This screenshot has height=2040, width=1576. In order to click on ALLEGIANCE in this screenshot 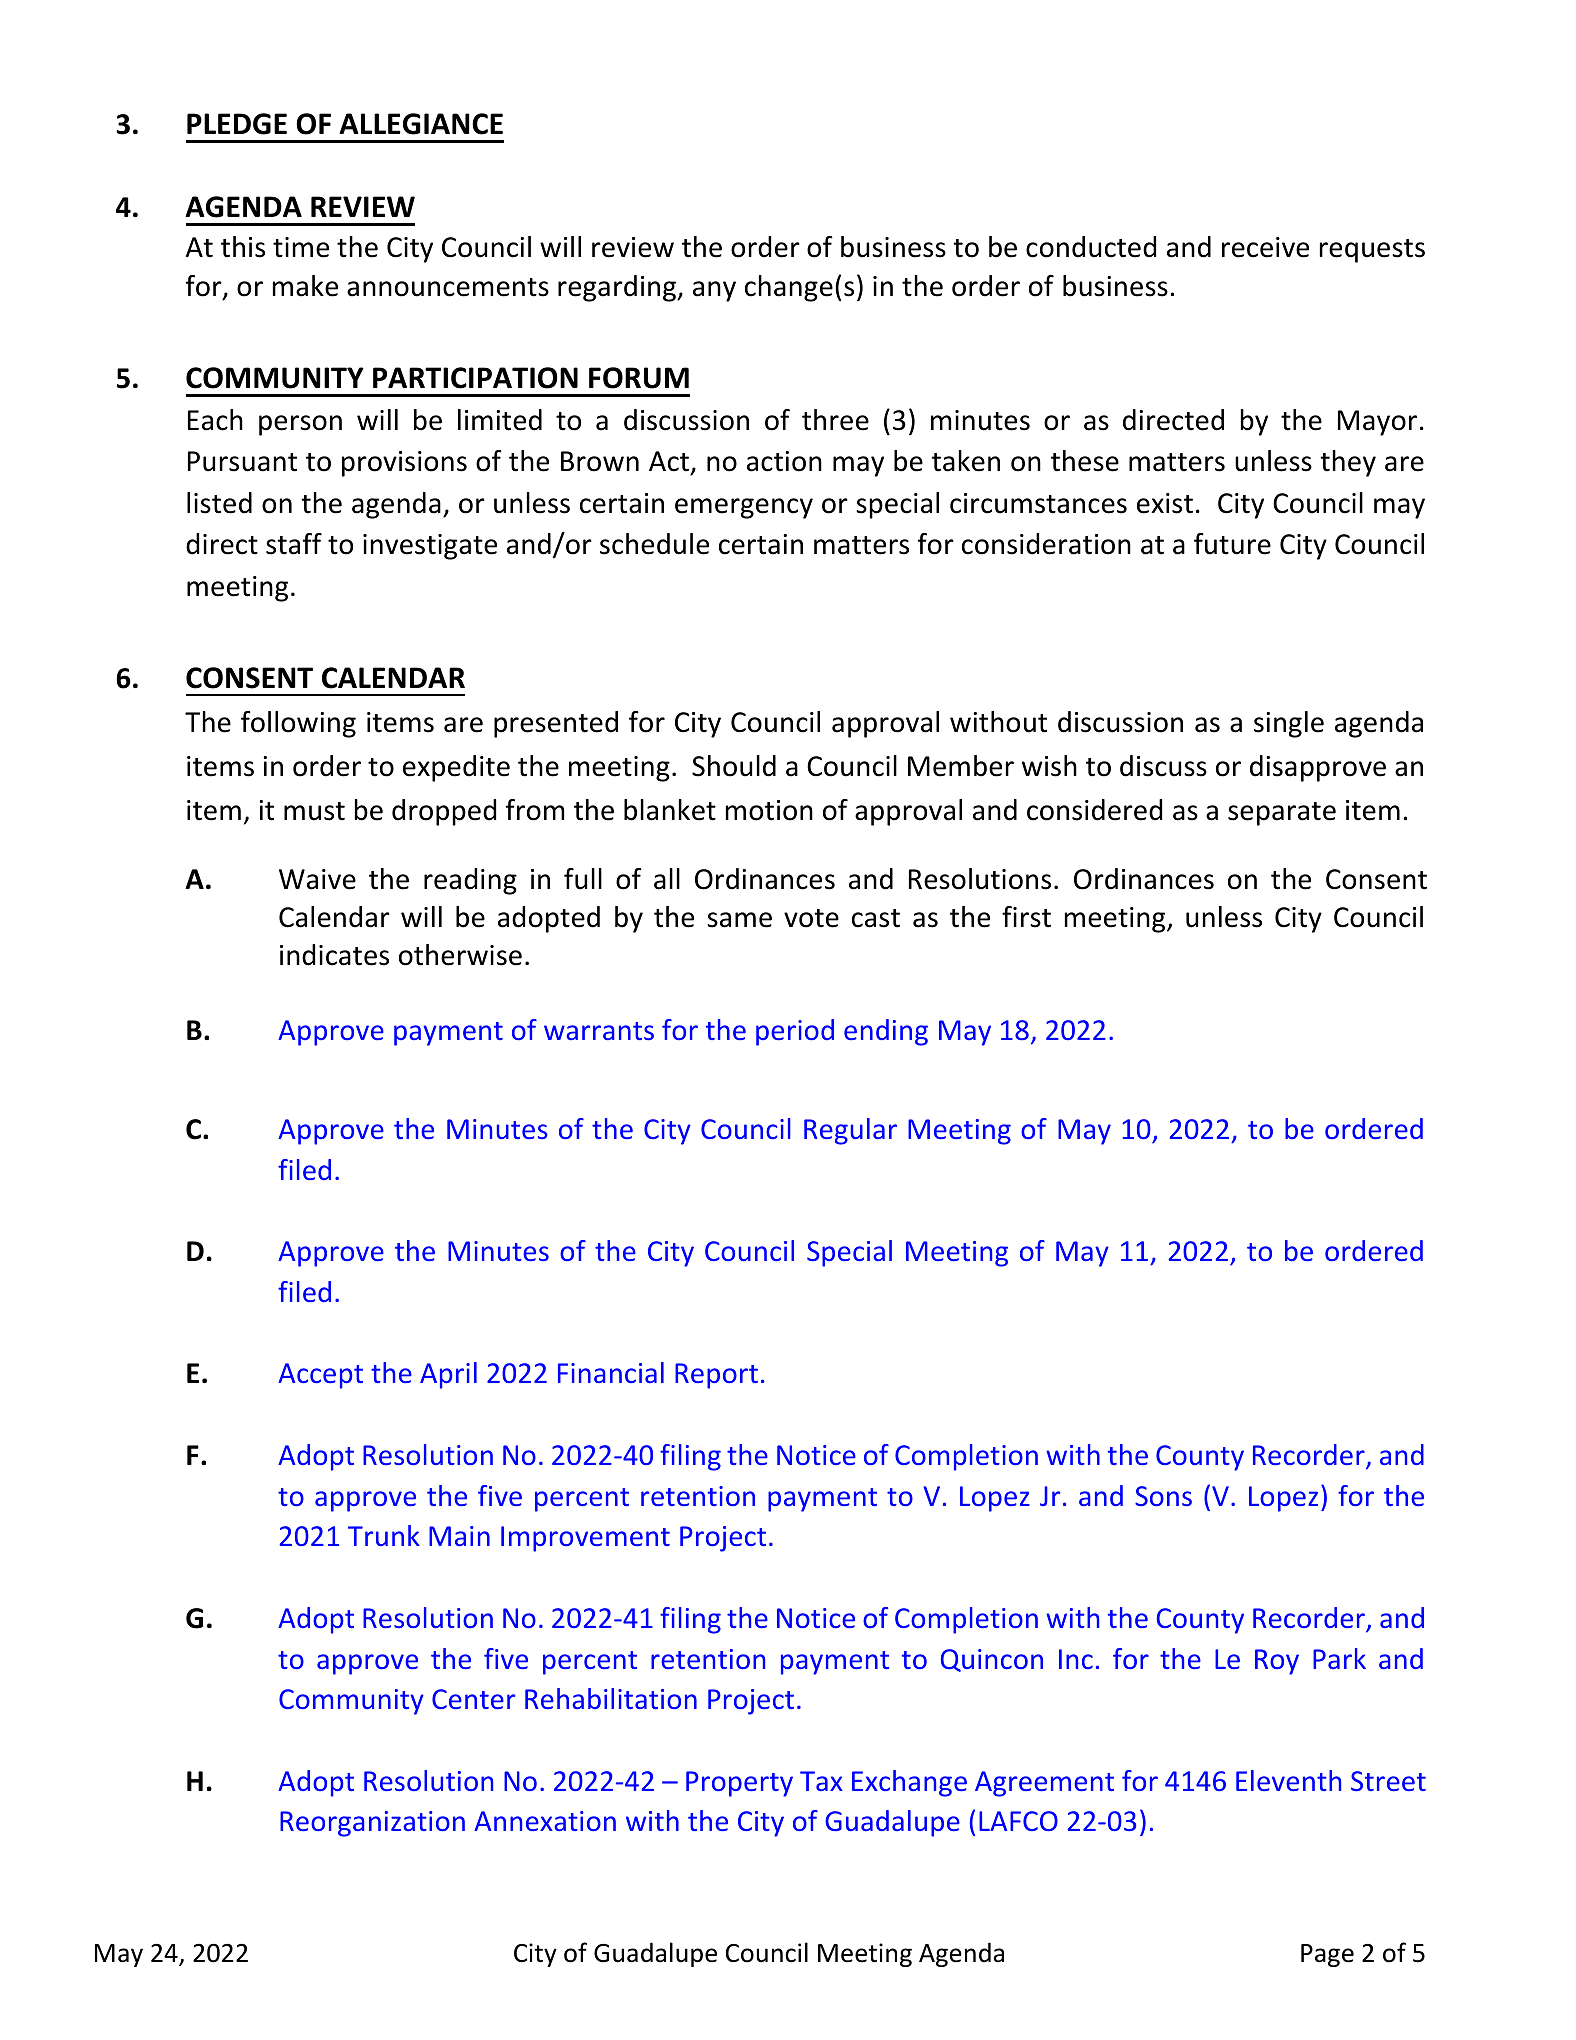, I will do `click(421, 124)`.
